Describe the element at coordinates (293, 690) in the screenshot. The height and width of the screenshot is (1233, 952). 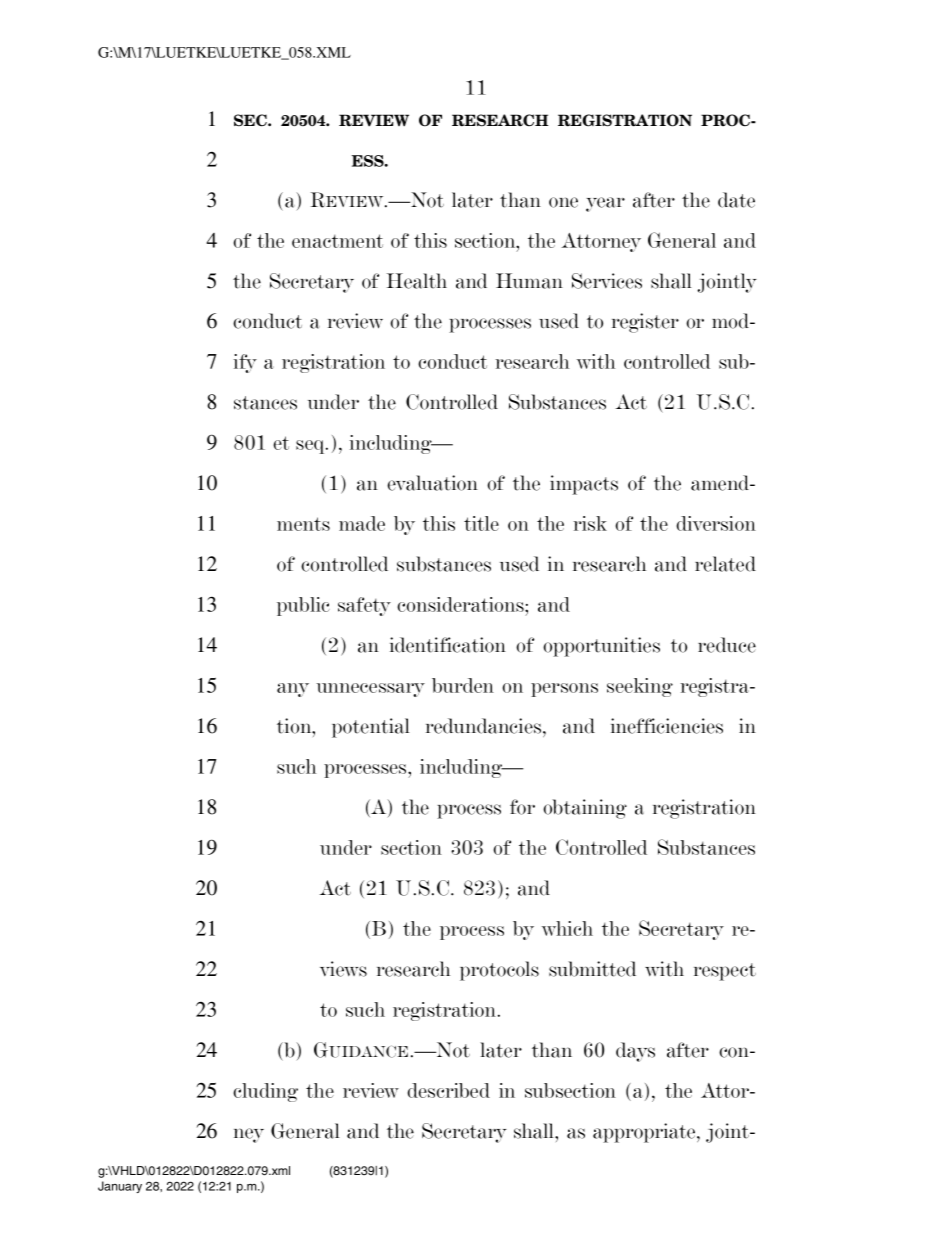
I see `any` at that location.
